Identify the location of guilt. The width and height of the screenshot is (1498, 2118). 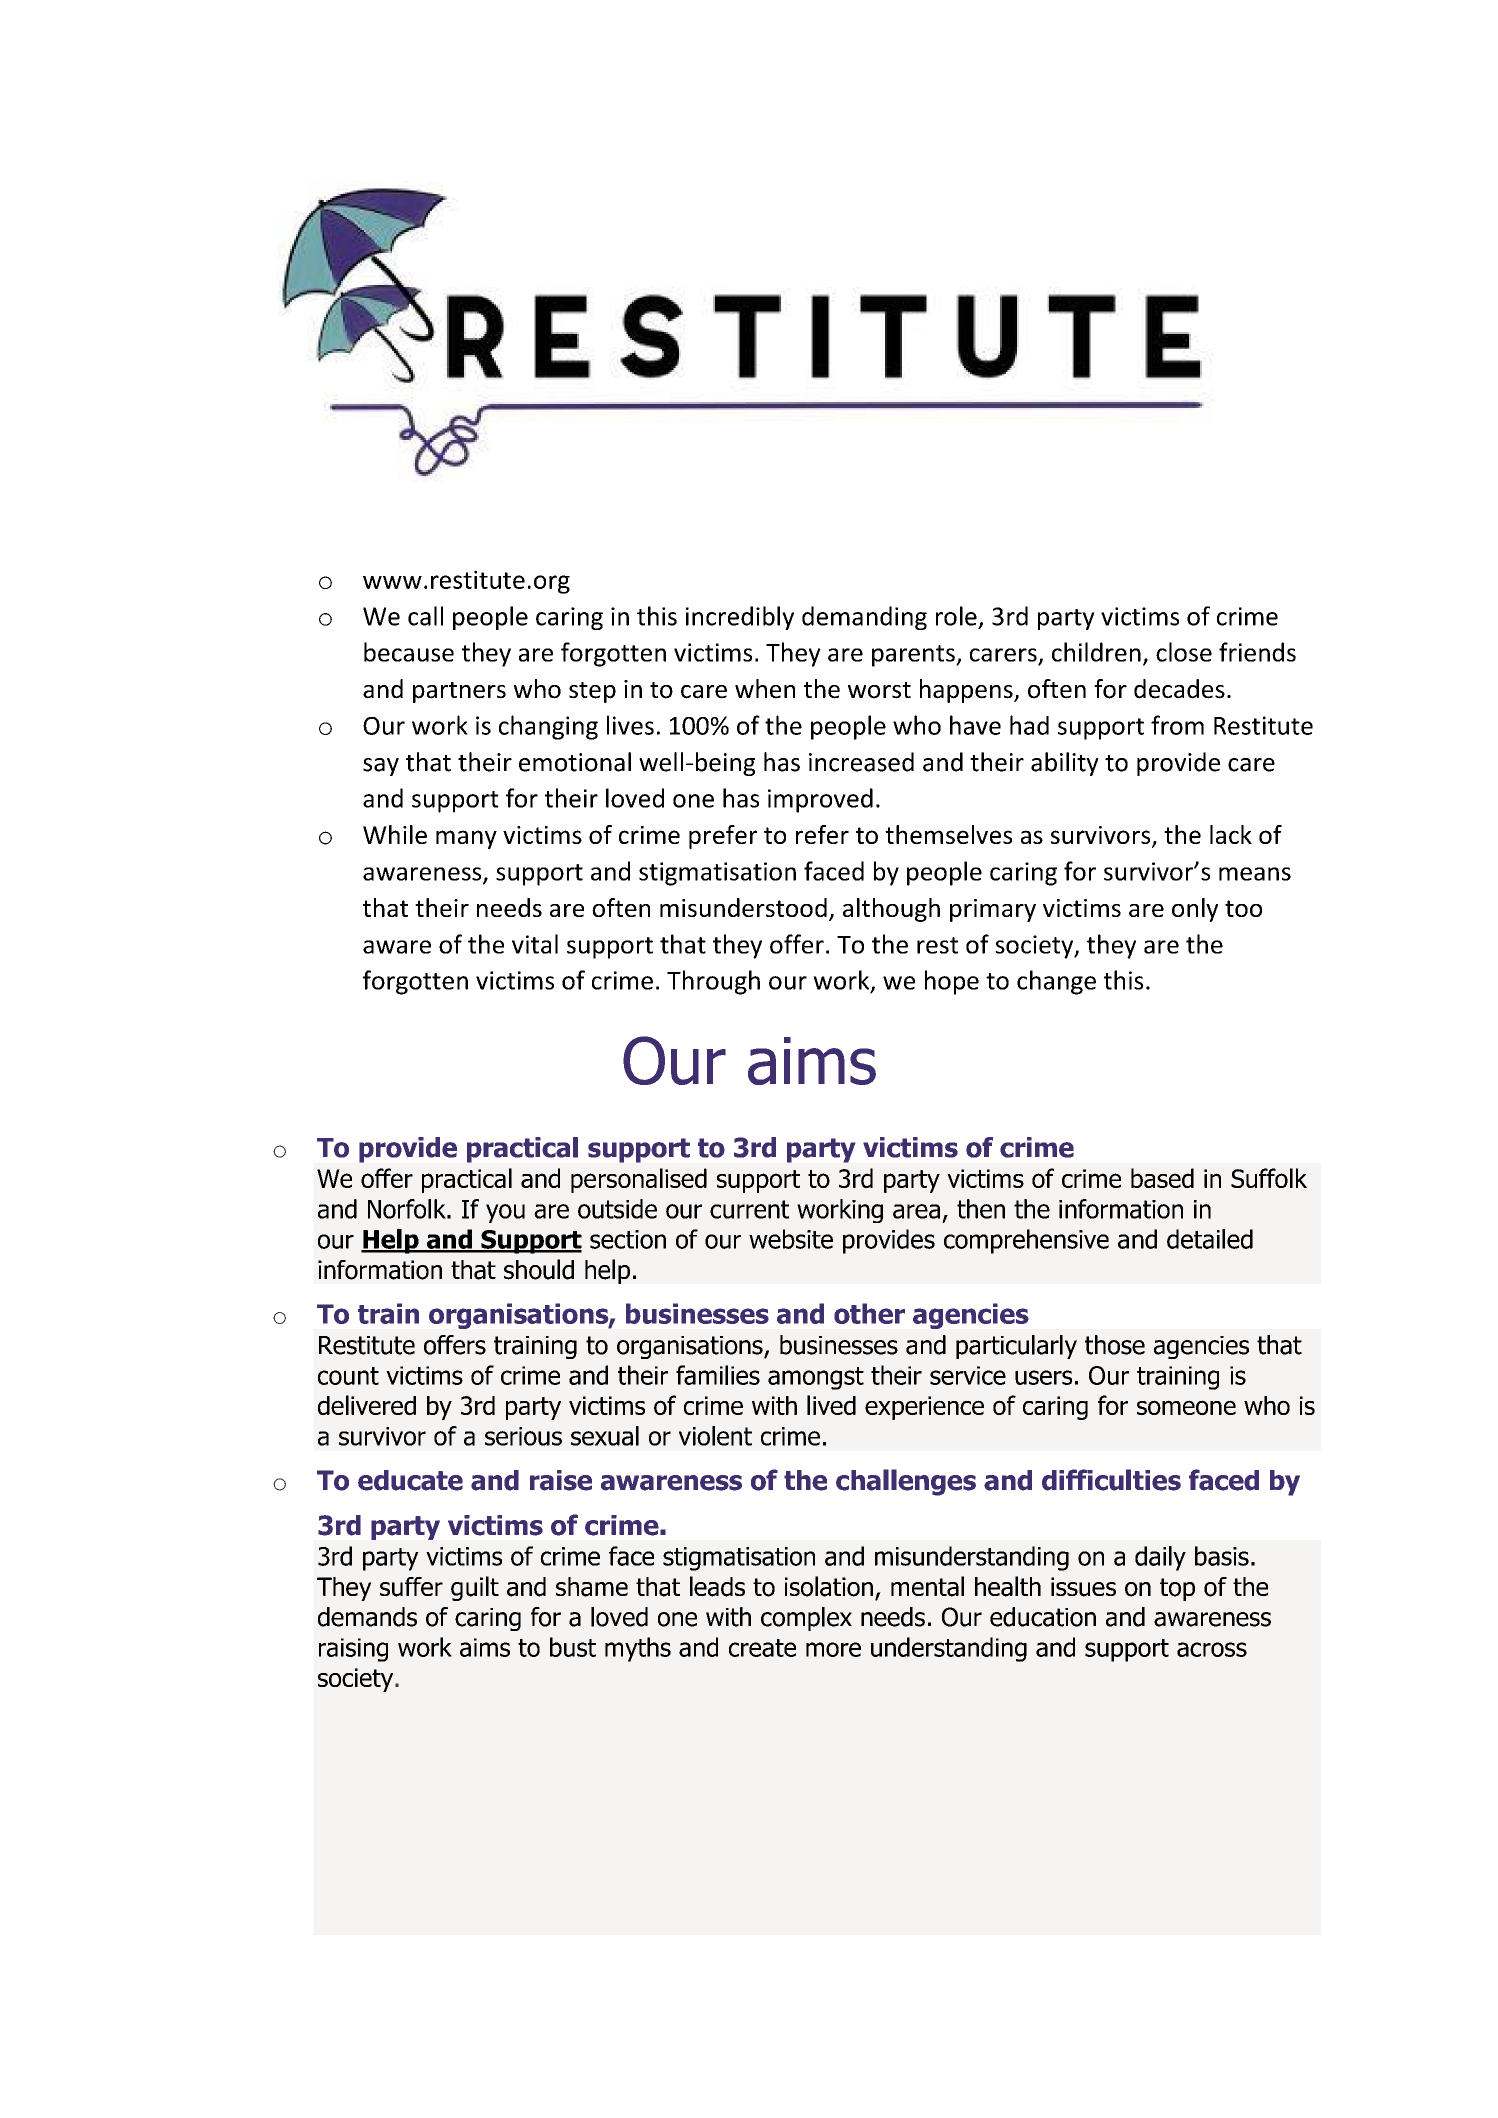
(475, 1588).
